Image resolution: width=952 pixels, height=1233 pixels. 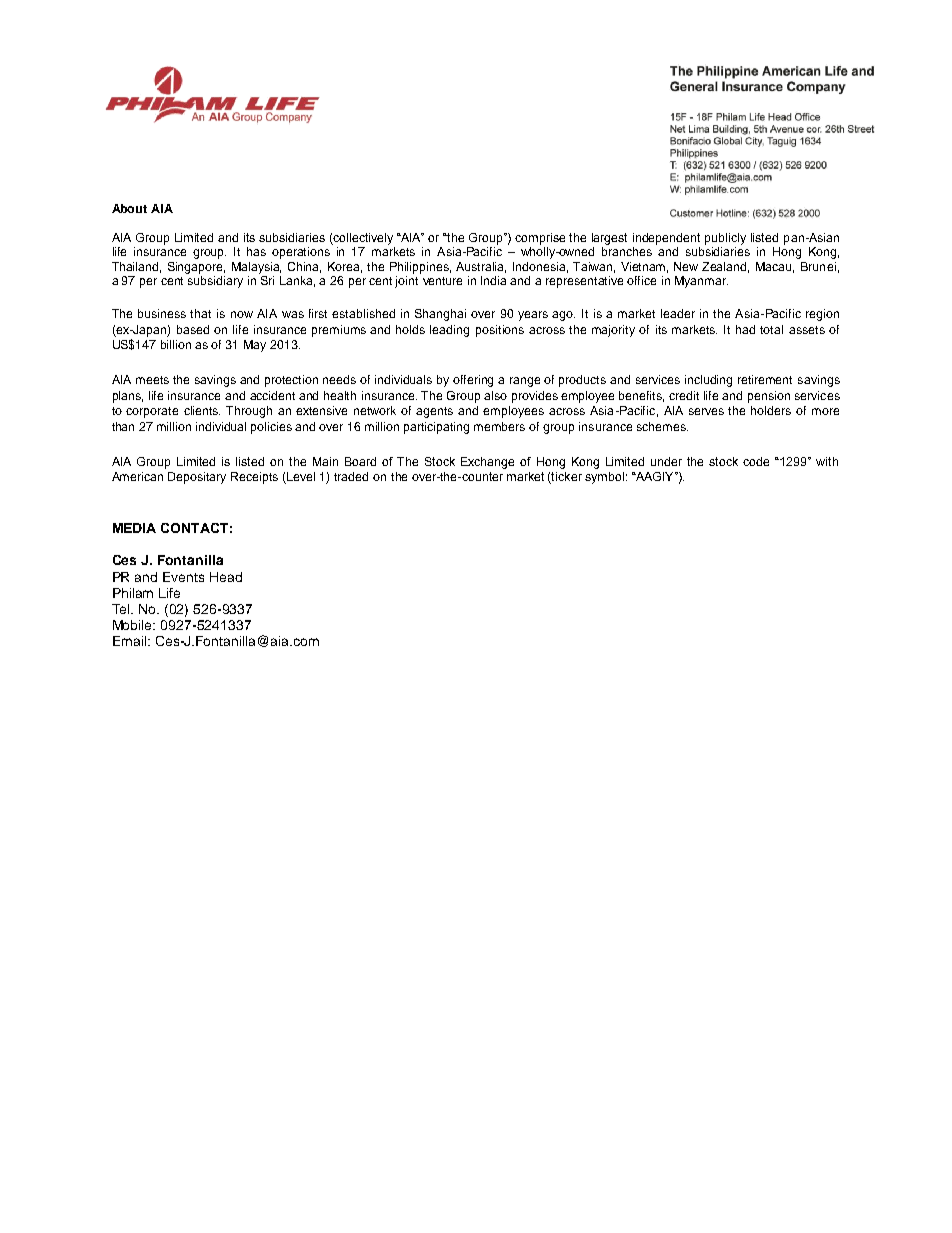 I want to click on comprise, so click(x=540, y=239).
